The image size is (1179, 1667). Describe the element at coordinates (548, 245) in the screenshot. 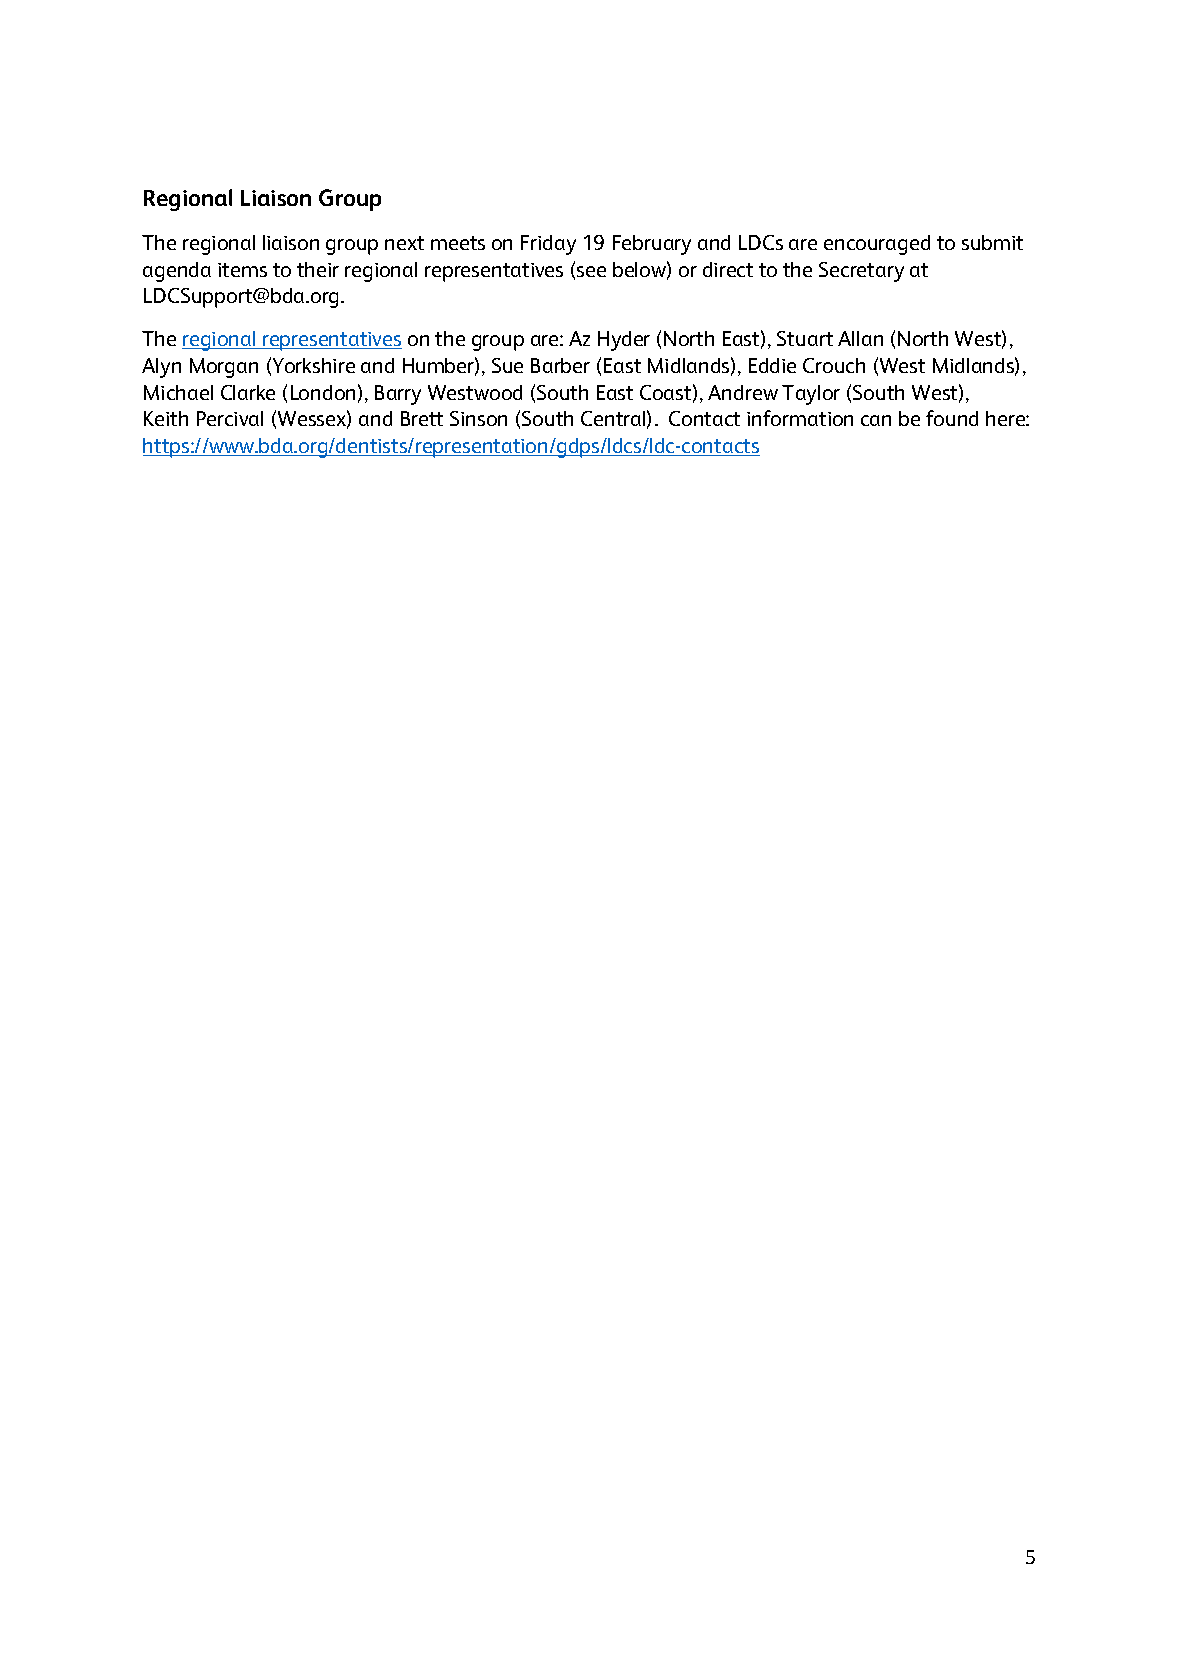

I see `Friday` at that location.
